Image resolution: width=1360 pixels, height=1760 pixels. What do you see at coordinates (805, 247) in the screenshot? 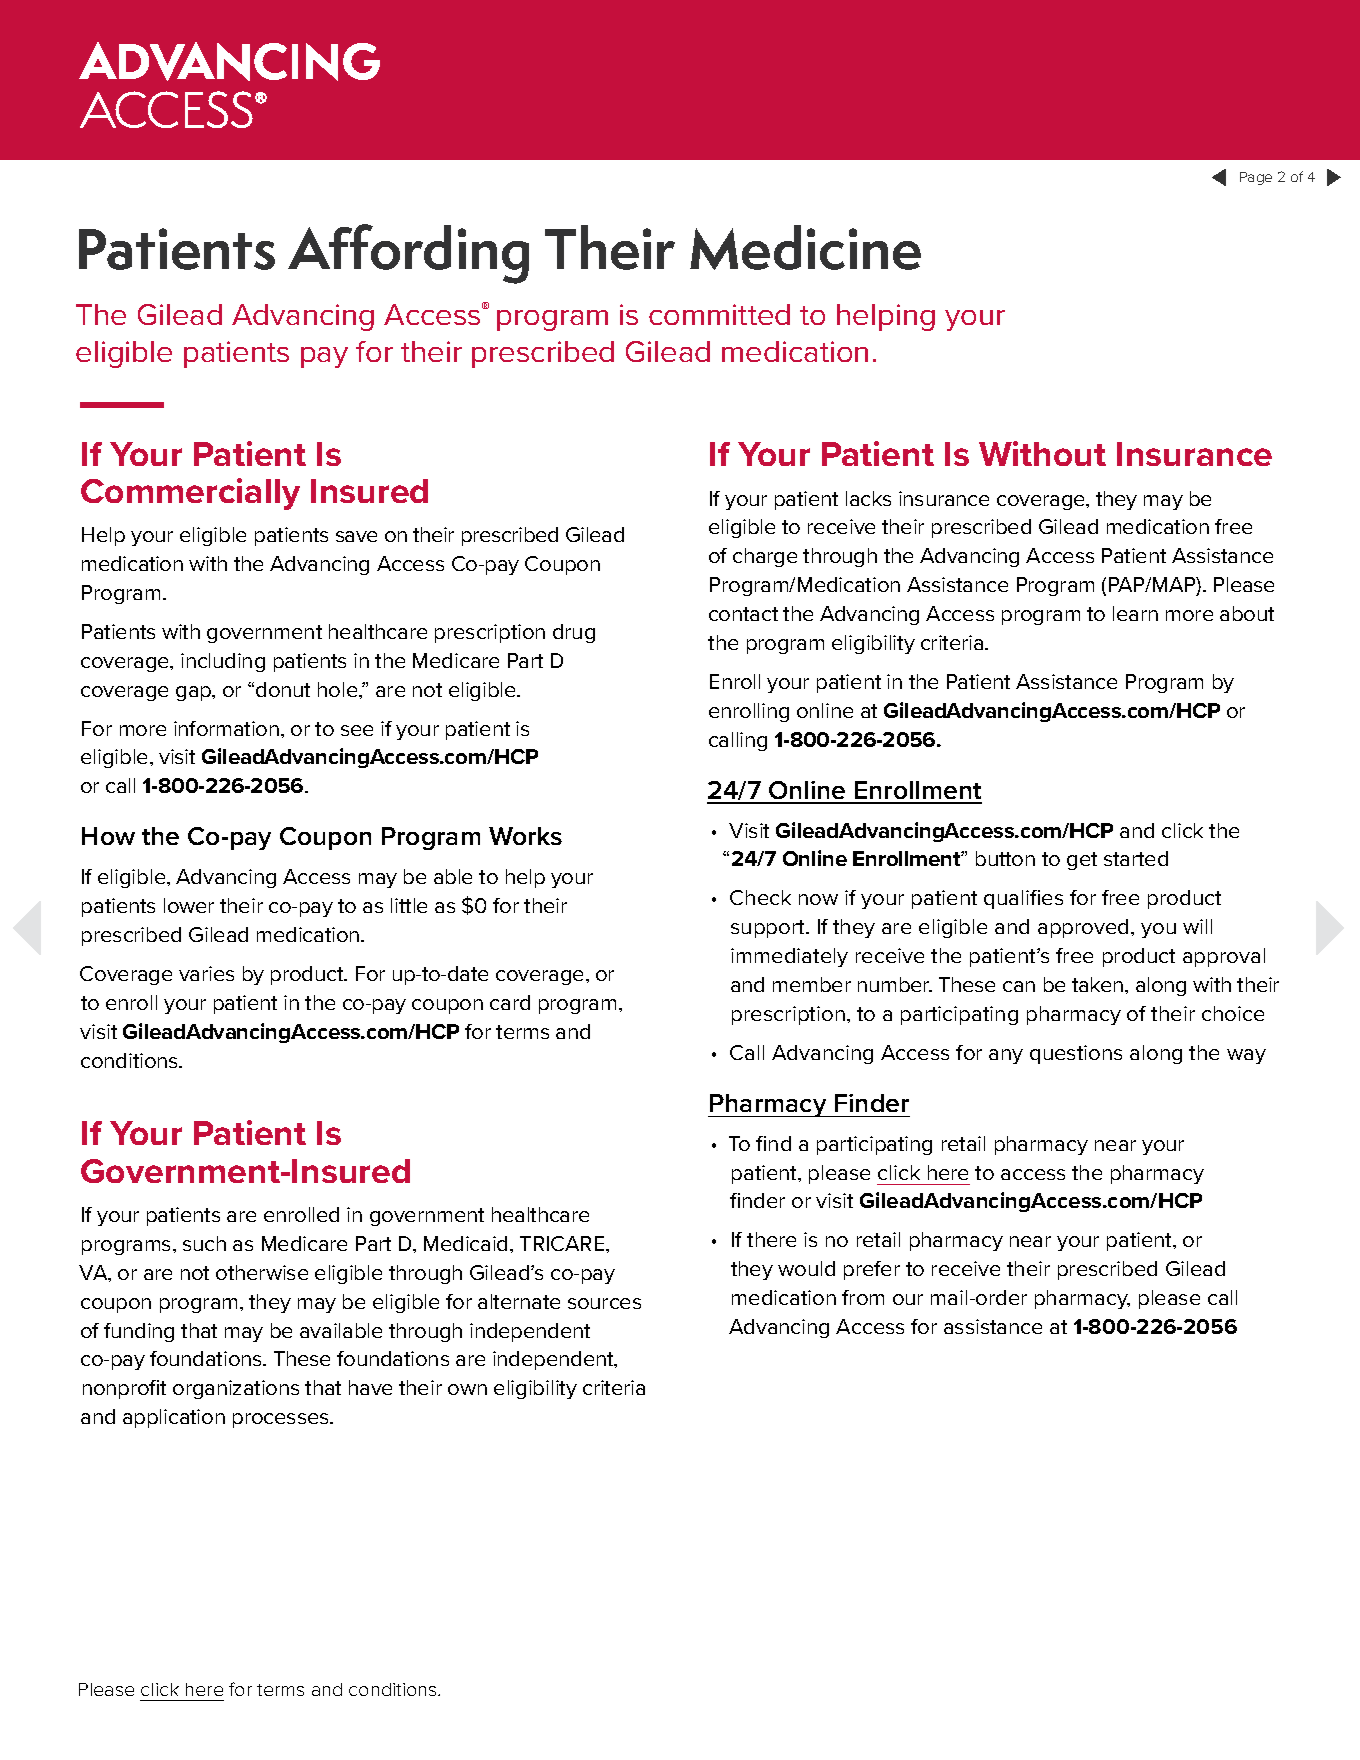
I see `Medicine` at bounding box center [805, 247].
